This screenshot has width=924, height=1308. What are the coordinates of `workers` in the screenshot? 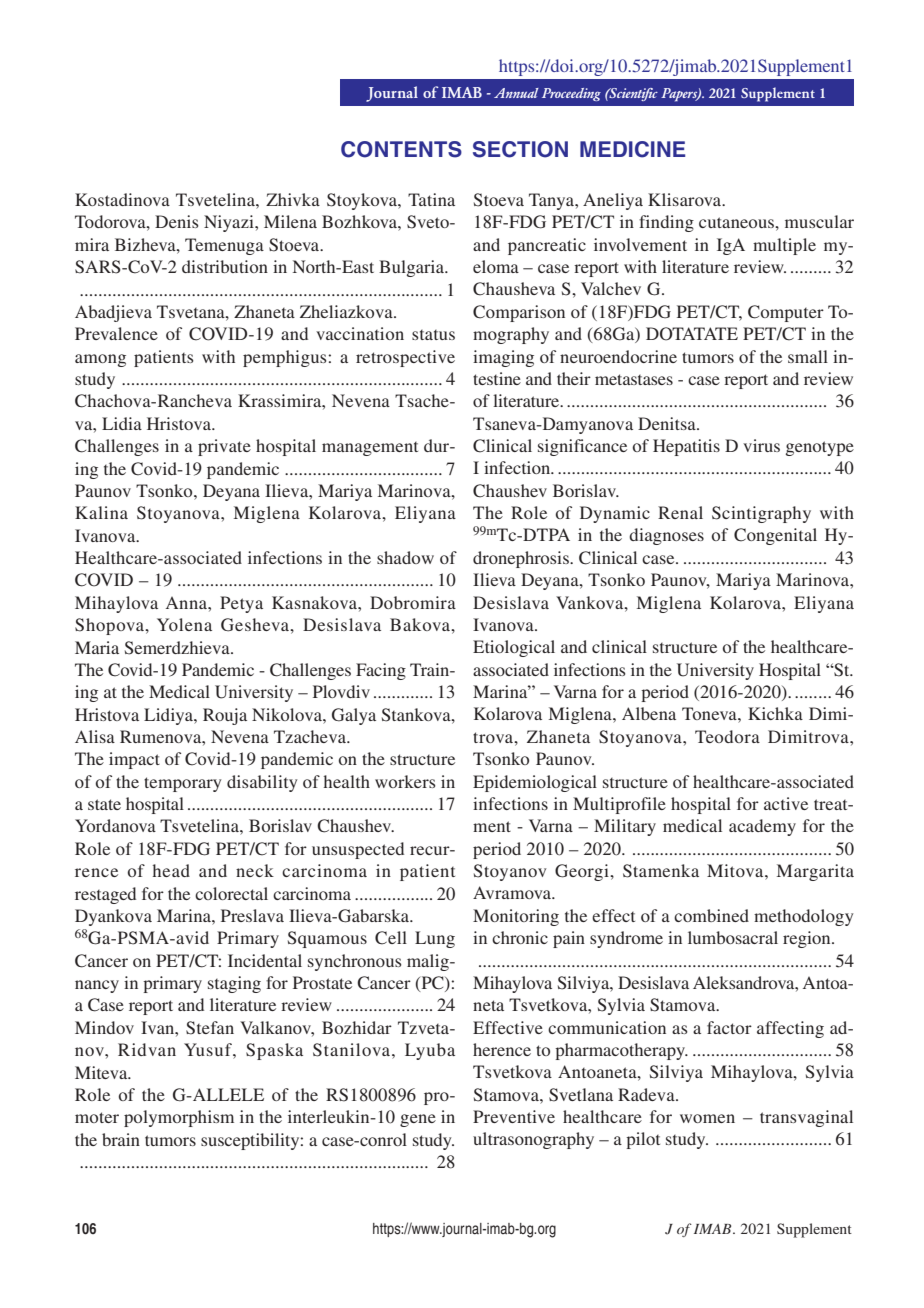 It's located at (405, 781).
